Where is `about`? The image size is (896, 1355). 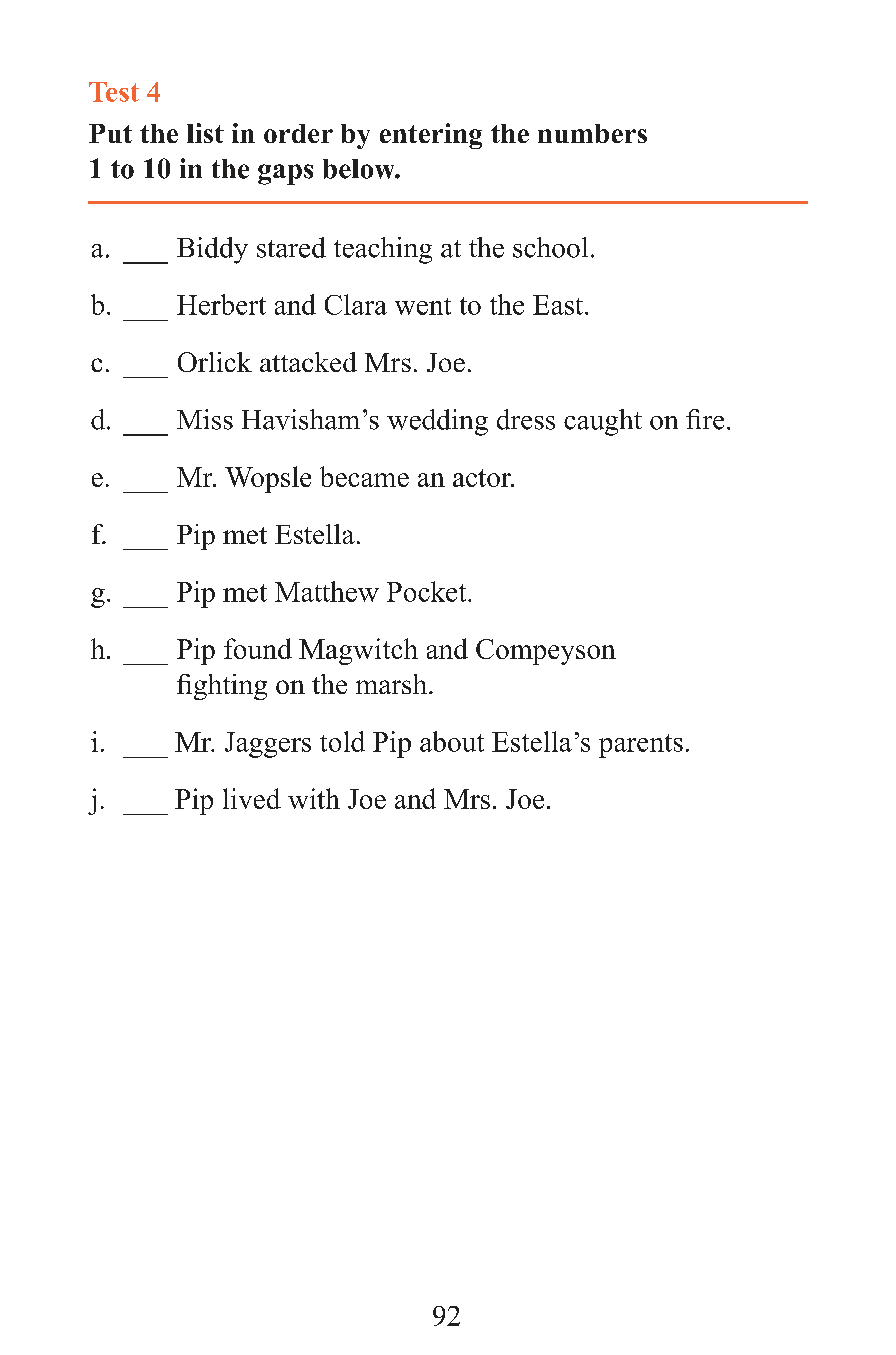 about is located at coordinates (452, 741).
